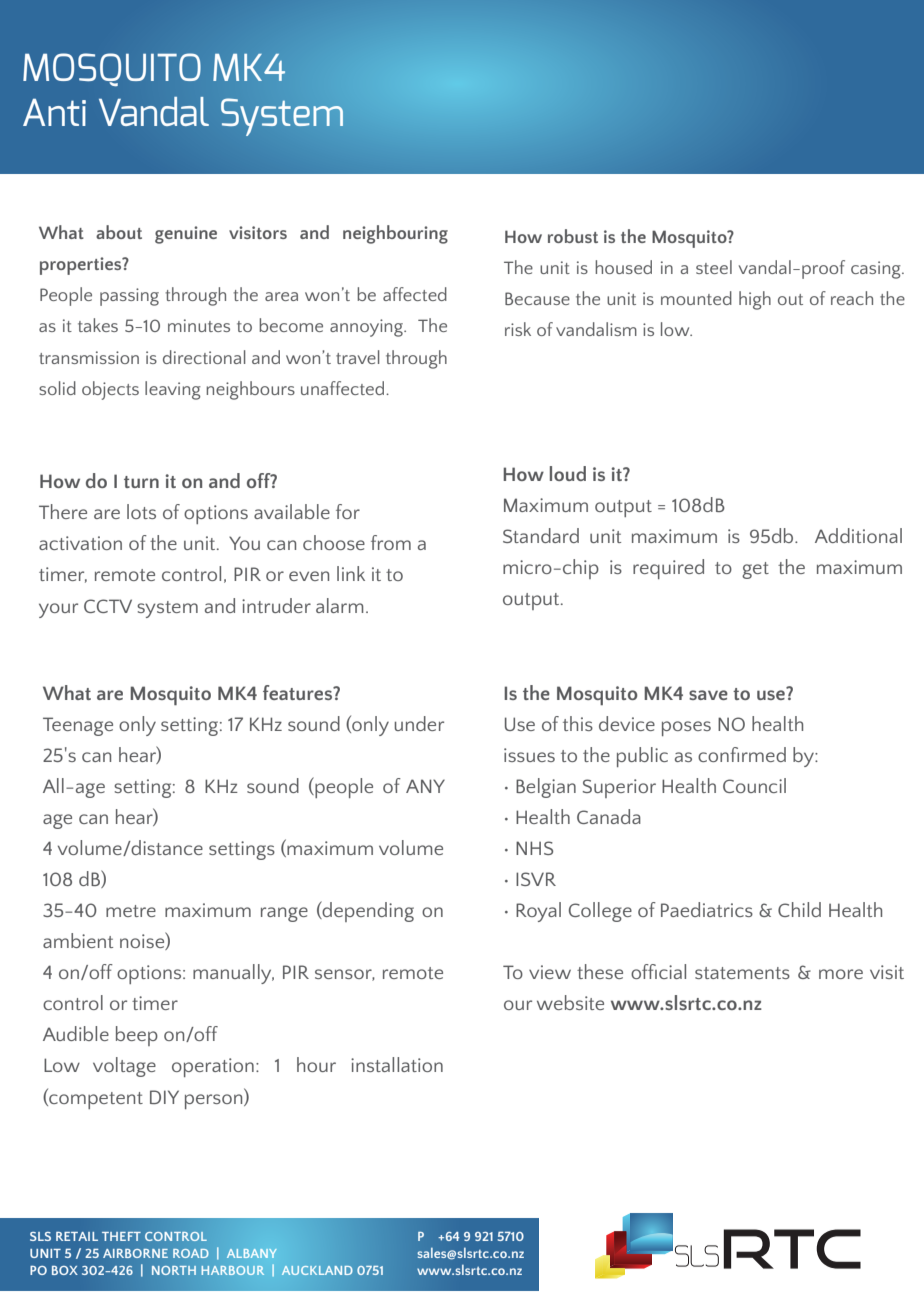  What do you see at coordinates (141, 511) in the screenshot?
I see `lots` at bounding box center [141, 511].
